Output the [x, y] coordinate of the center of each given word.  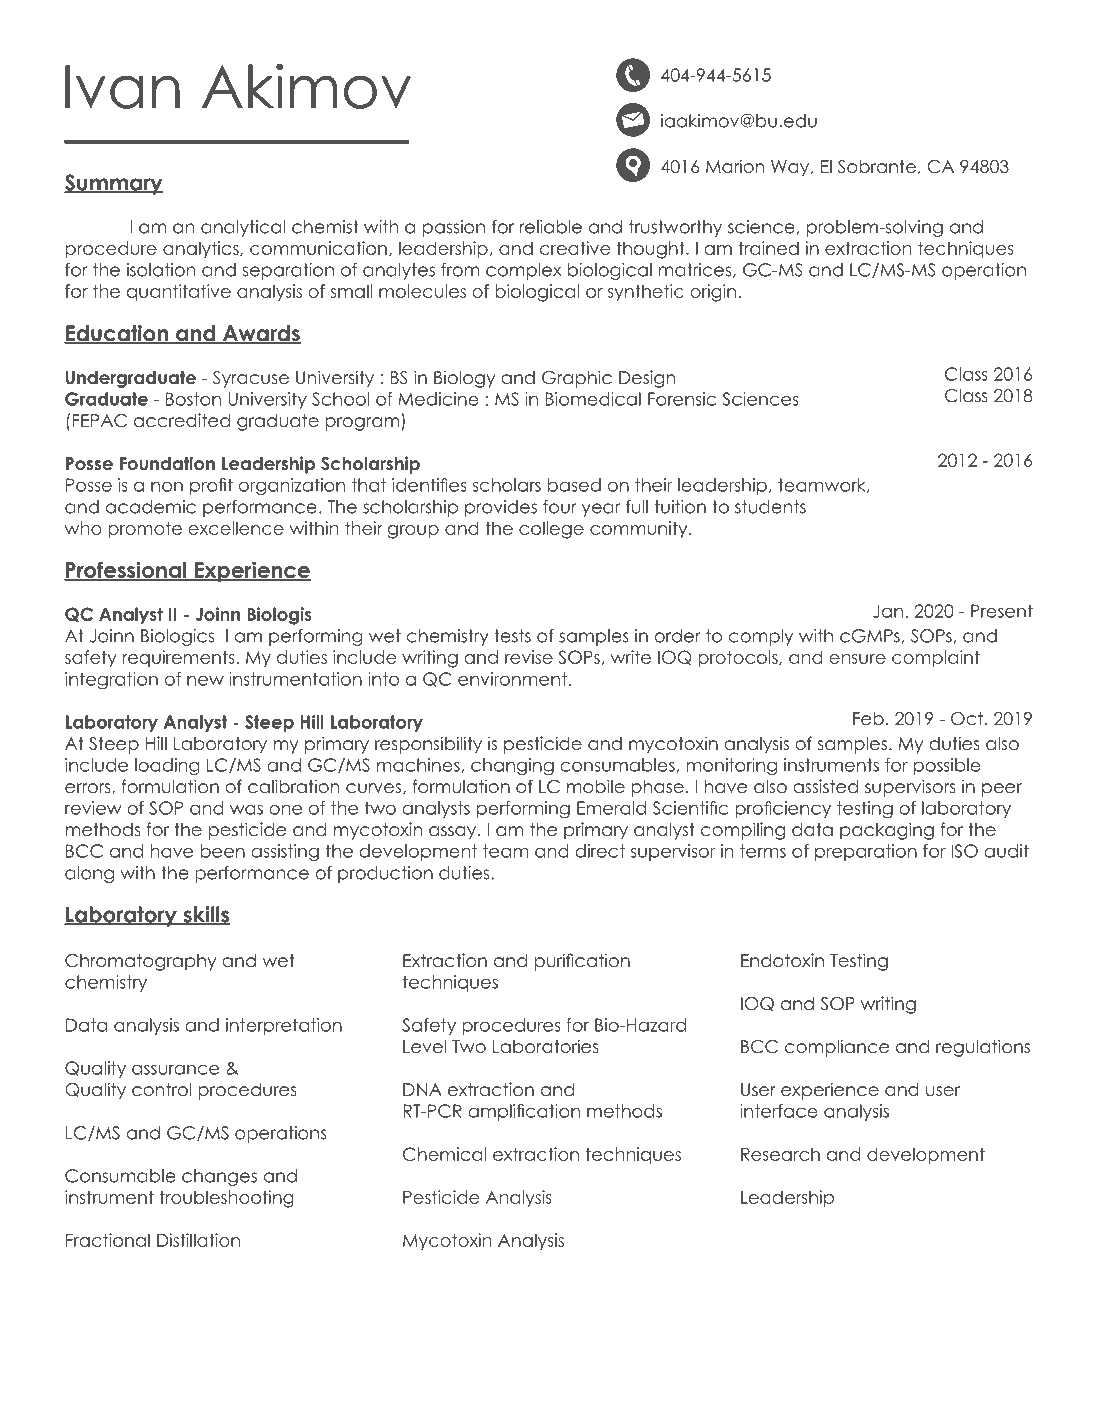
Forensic [682, 399]
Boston [193, 399]
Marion [735, 166]
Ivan [122, 87]
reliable [551, 227]
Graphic [577, 379]
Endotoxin [782, 960]
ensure [857, 659]
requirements [179, 658]
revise [529, 657]
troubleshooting [227, 1199]
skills [205, 915]
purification [582, 962]
